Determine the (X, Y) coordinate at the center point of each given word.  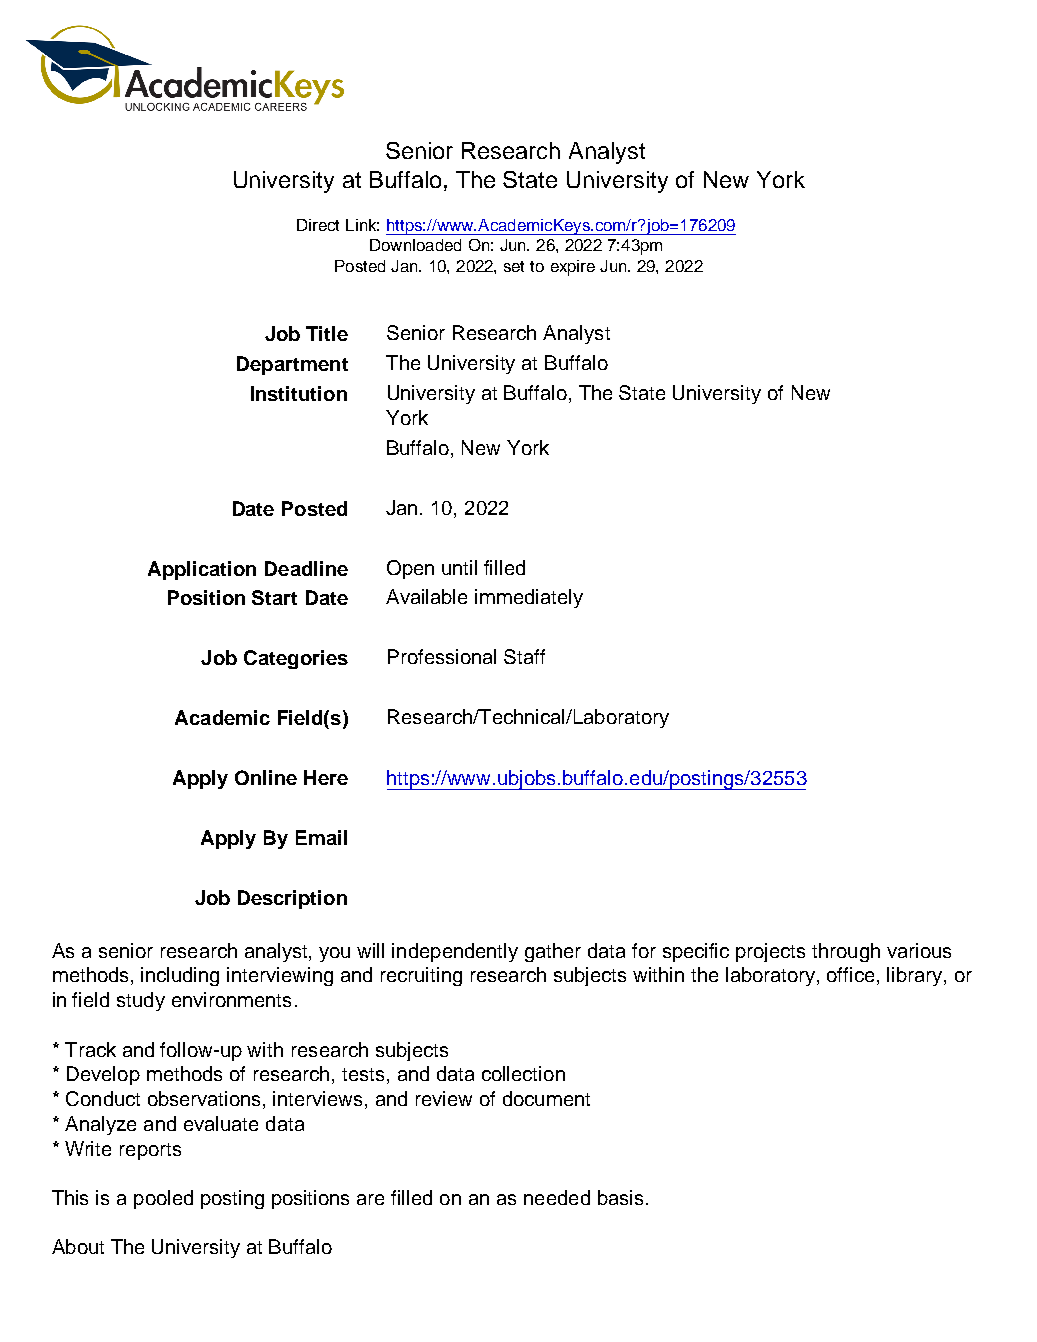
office (850, 974)
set (514, 266)
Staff (524, 656)
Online (266, 777)
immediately (529, 598)
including (180, 976)
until (459, 567)
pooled (163, 1199)
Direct (318, 225)
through (846, 952)
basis (620, 1197)
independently (455, 952)
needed (557, 1197)
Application (202, 570)
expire (573, 268)
